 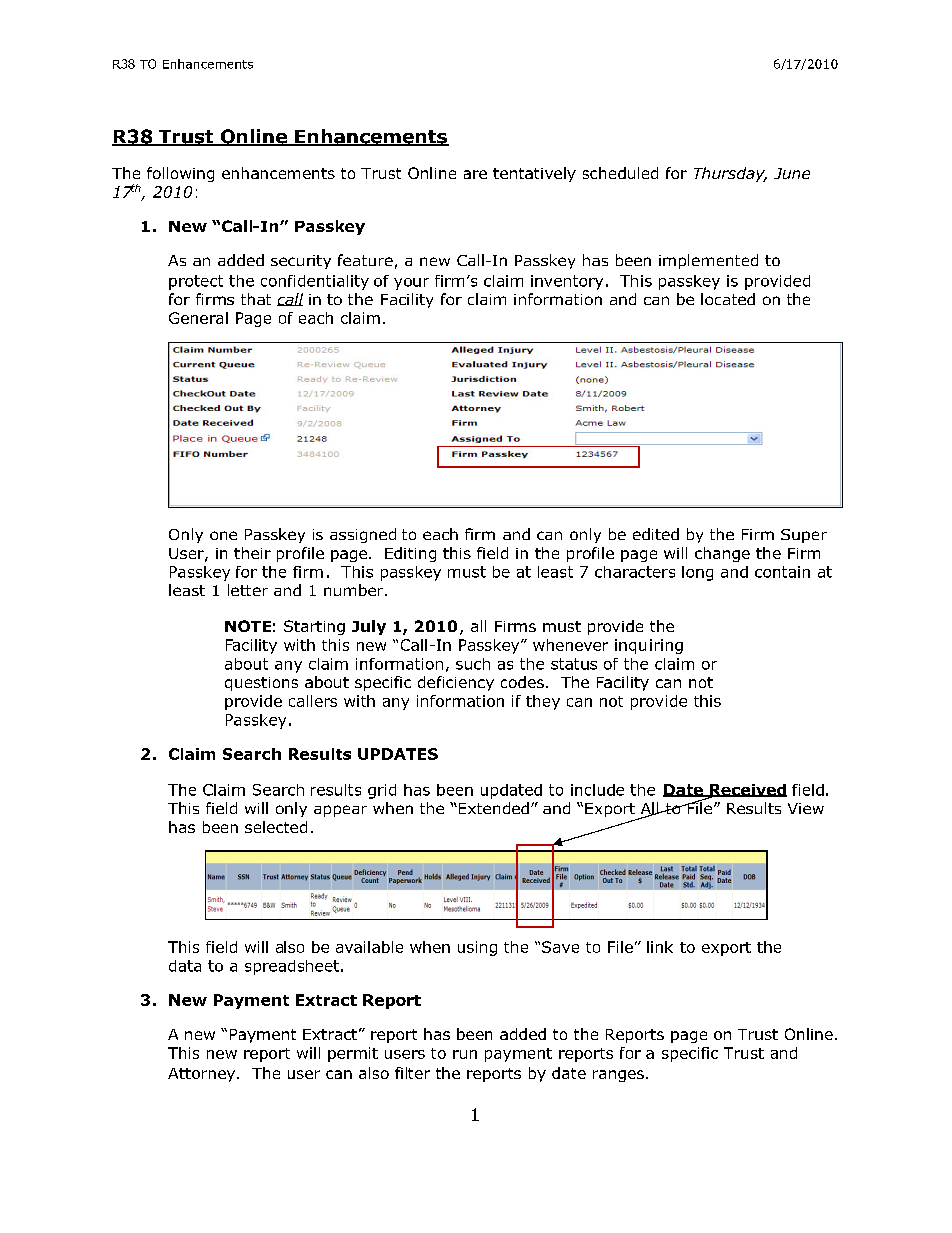 I want to click on run, so click(x=465, y=1054).
